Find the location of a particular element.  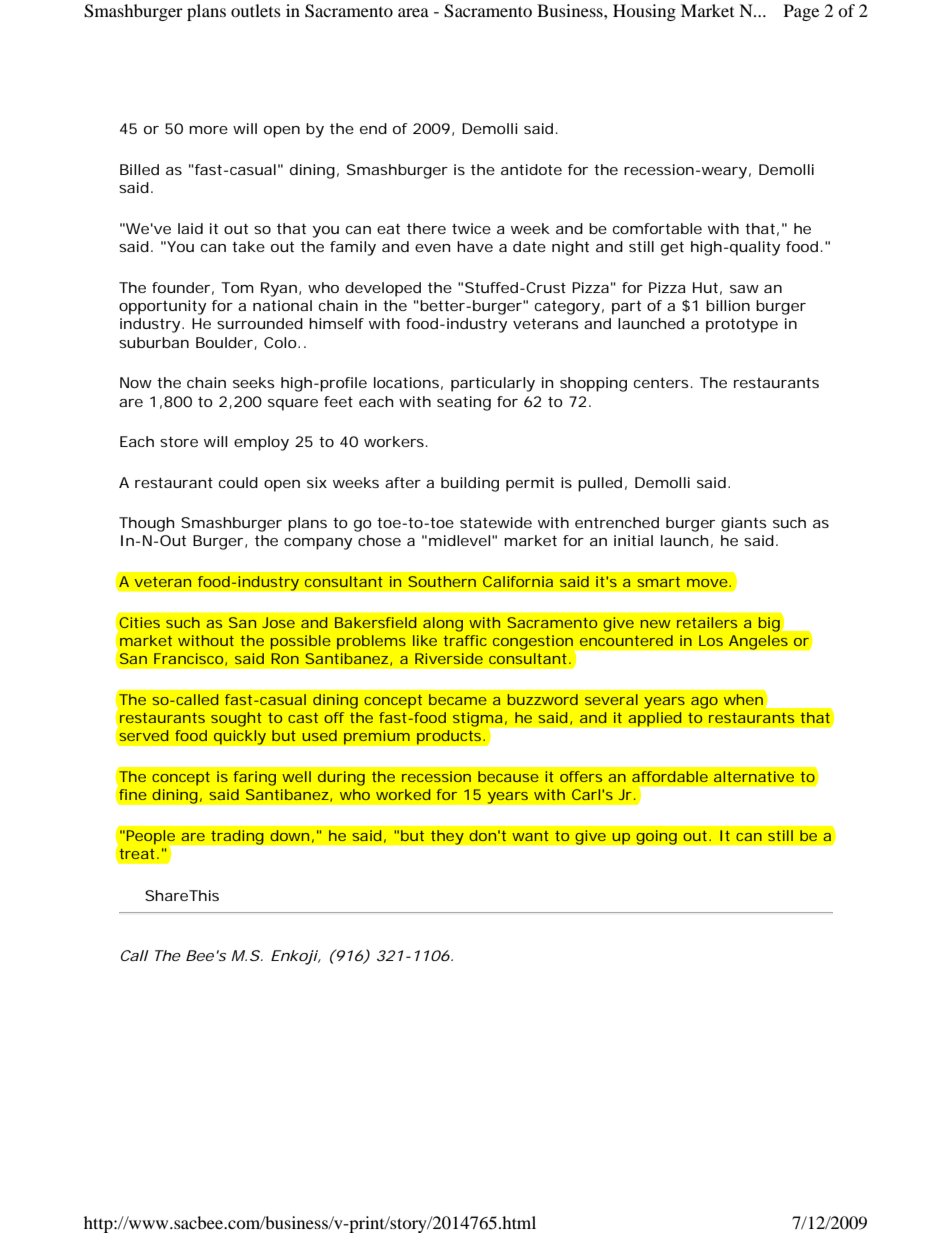

trading is located at coordinates (237, 837).
